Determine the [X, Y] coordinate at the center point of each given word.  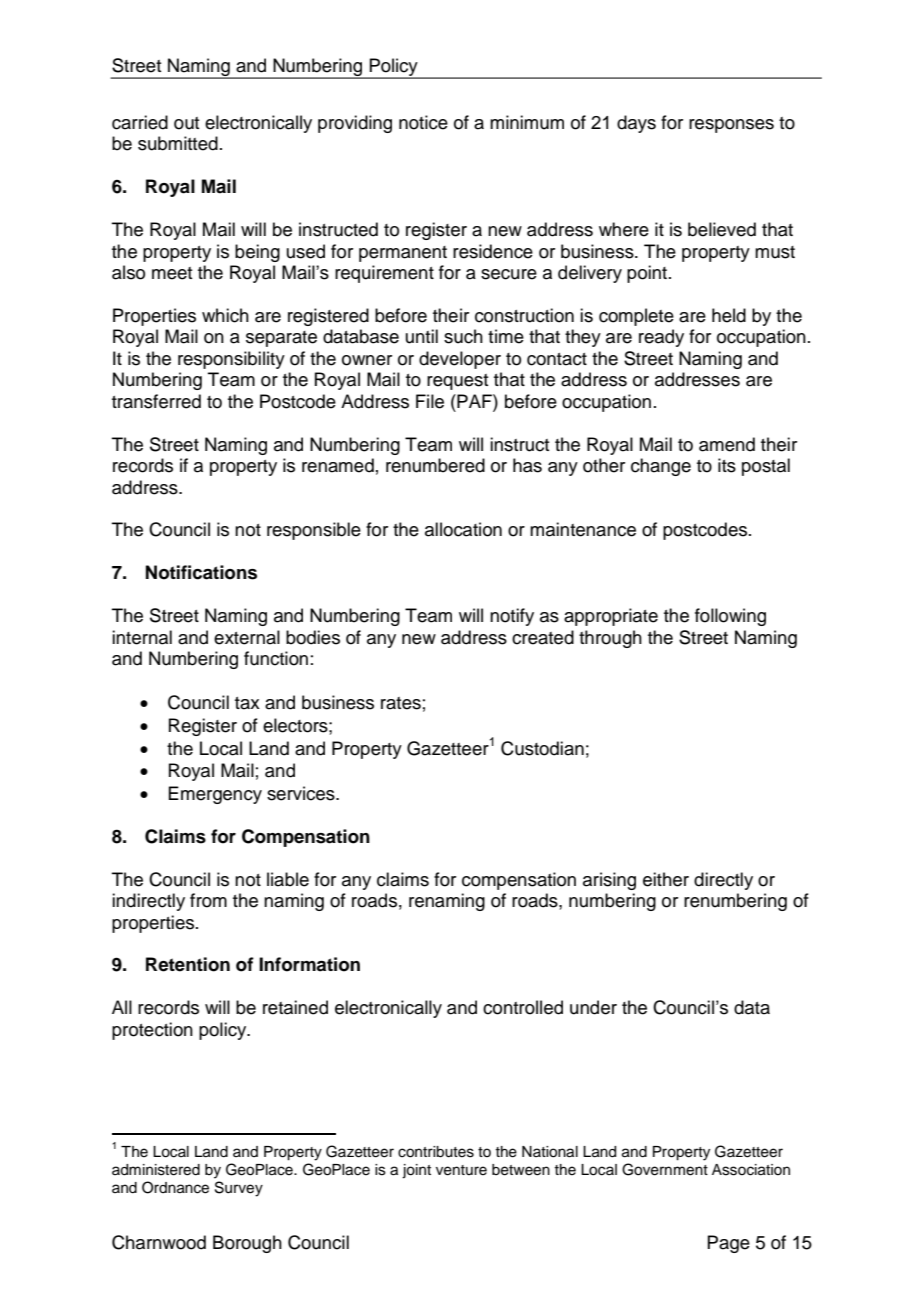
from [208, 900]
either [666, 879]
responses [731, 126]
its [727, 465]
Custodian [542, 748]
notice [423, 122]
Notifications [201, 572]
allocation [463, 529]
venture [461, 1170]
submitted [178, 143]
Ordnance [175, 1187]
